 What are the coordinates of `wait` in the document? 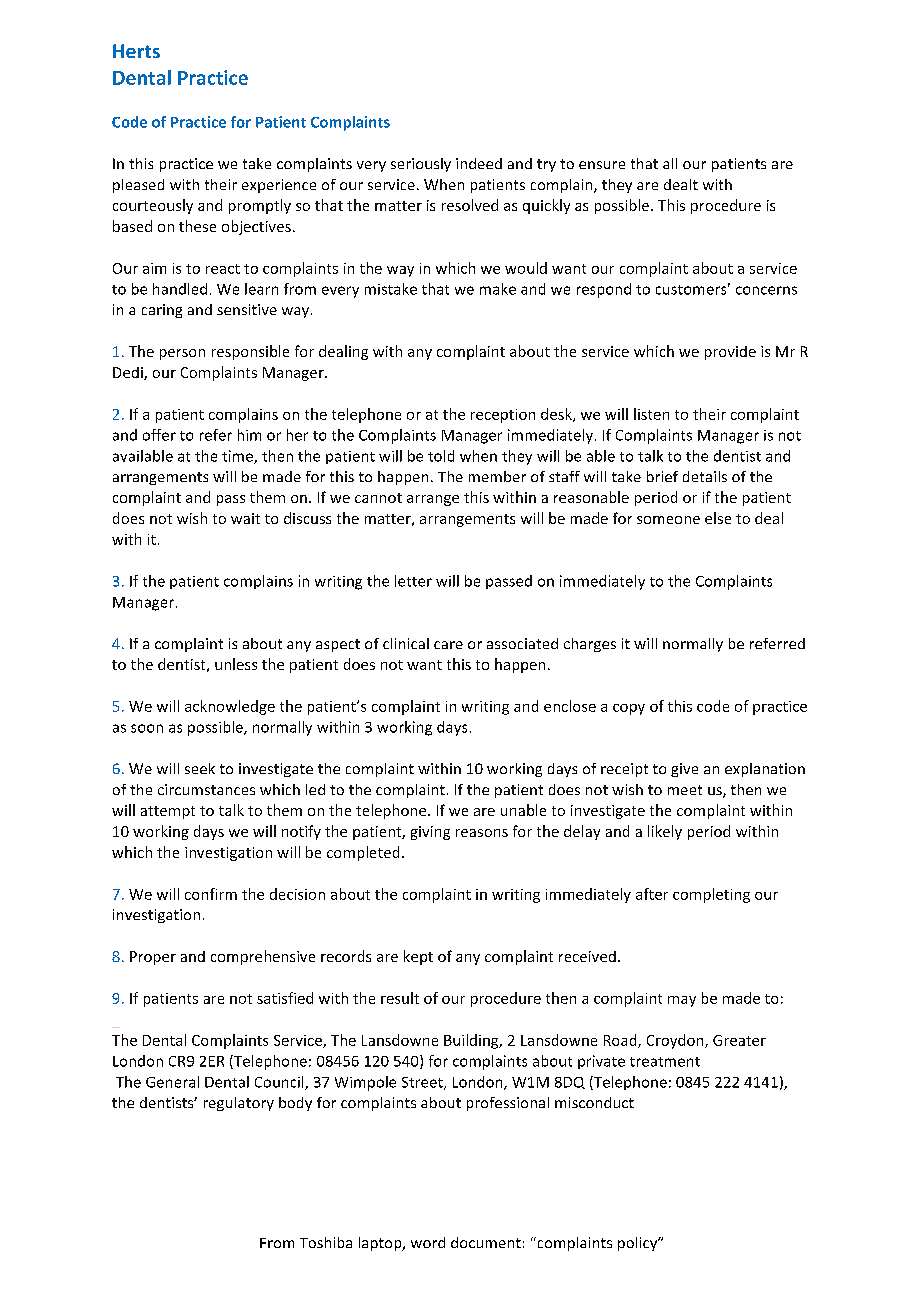 It's located at (245, 518).
